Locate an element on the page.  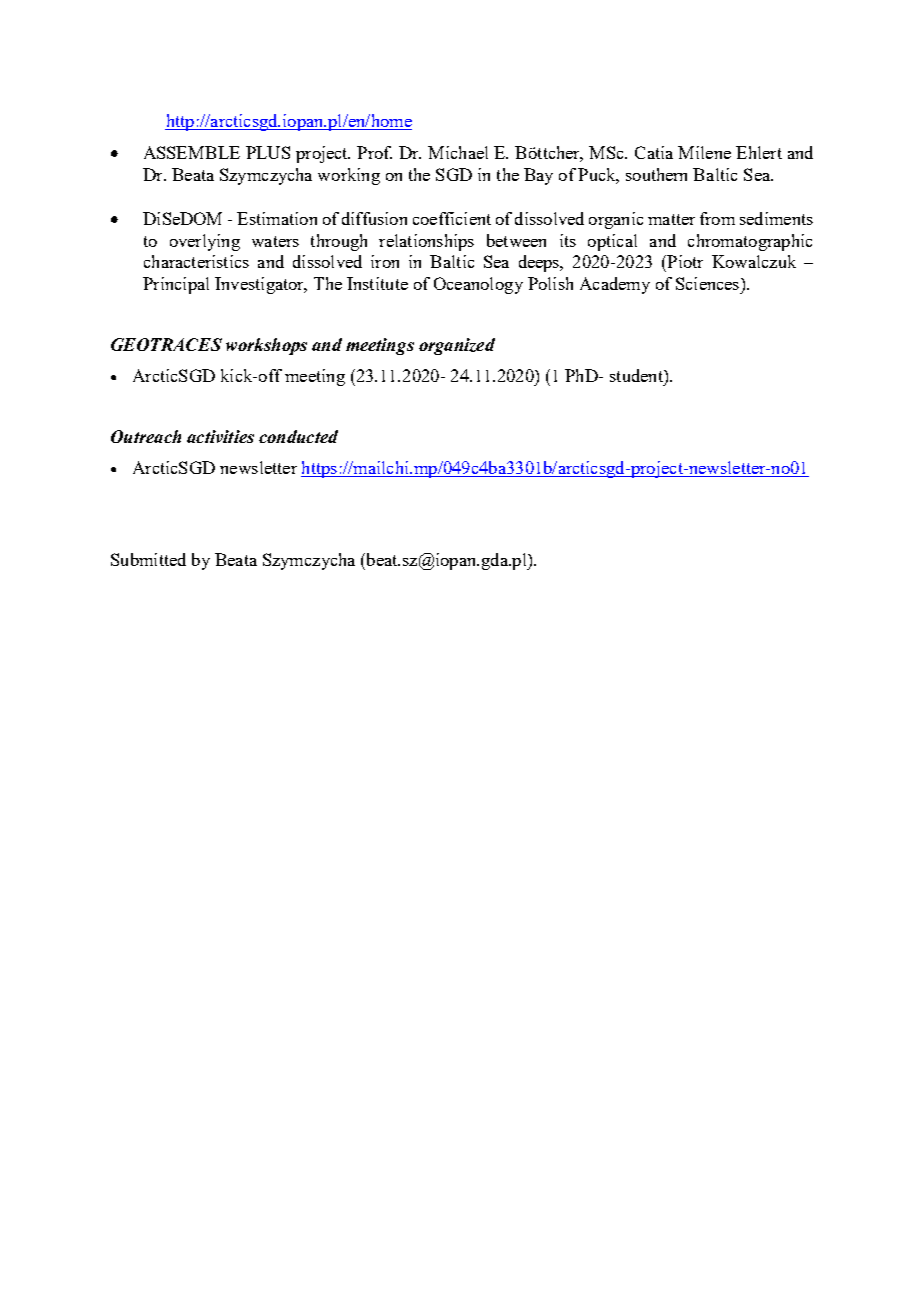
southern is located at coordinates (656, 174).
